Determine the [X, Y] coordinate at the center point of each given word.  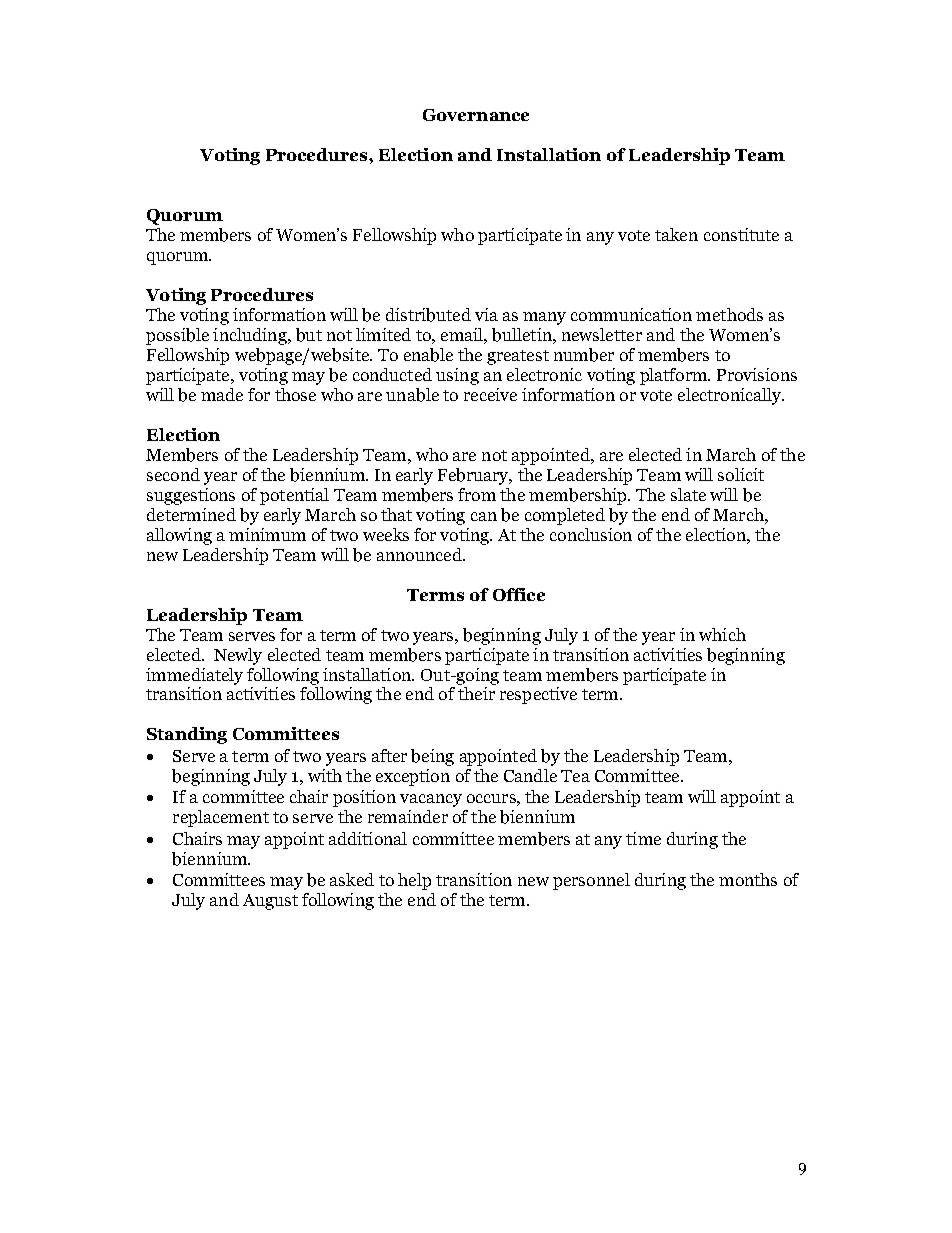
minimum [267, 534]
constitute [741, 234]
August [270, 902]
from [477, 494]
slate [688, 494]
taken [676, 234]
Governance [476, 115]
